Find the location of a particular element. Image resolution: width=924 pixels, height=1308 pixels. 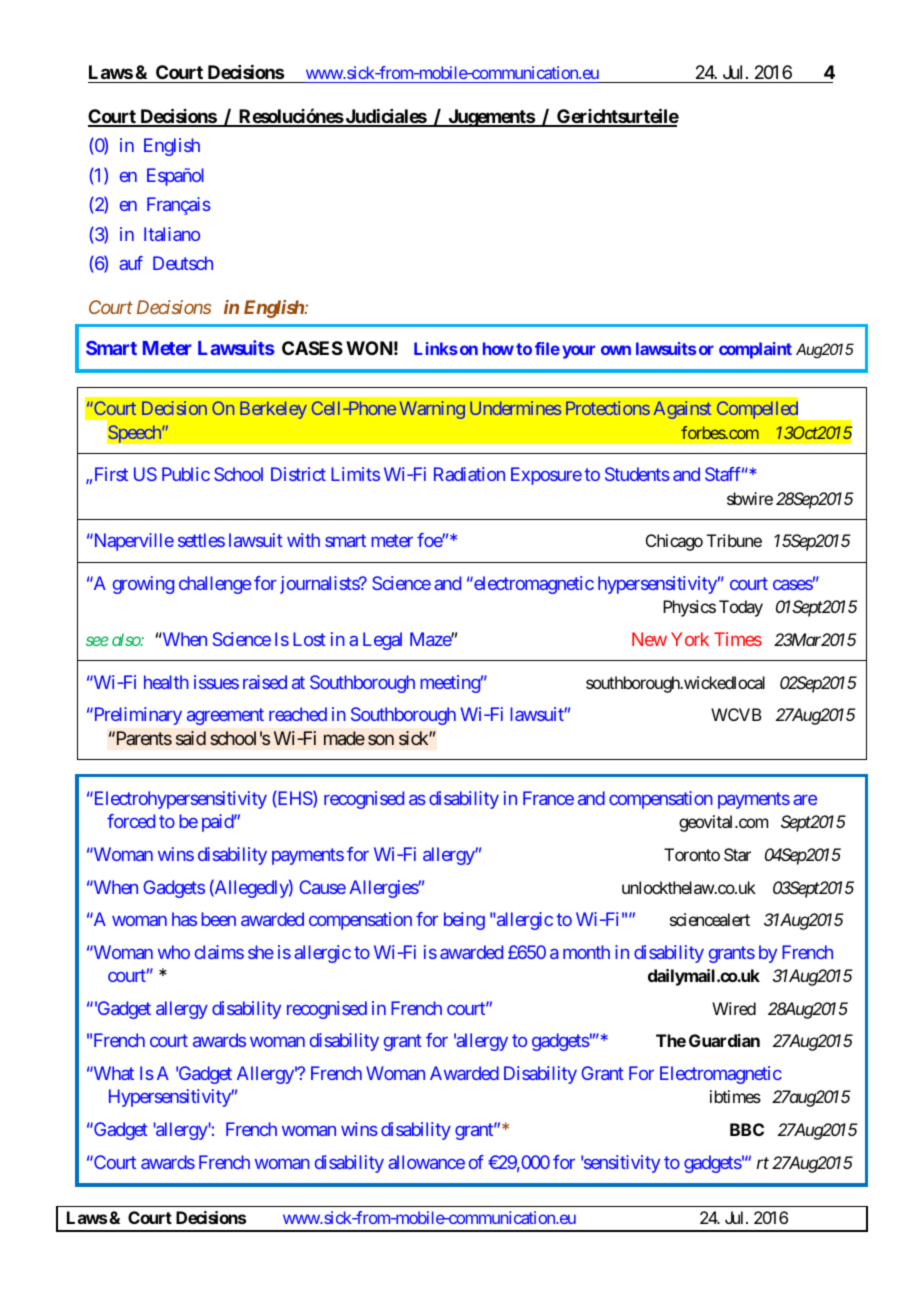

who is located at coordinates (174, 952).
